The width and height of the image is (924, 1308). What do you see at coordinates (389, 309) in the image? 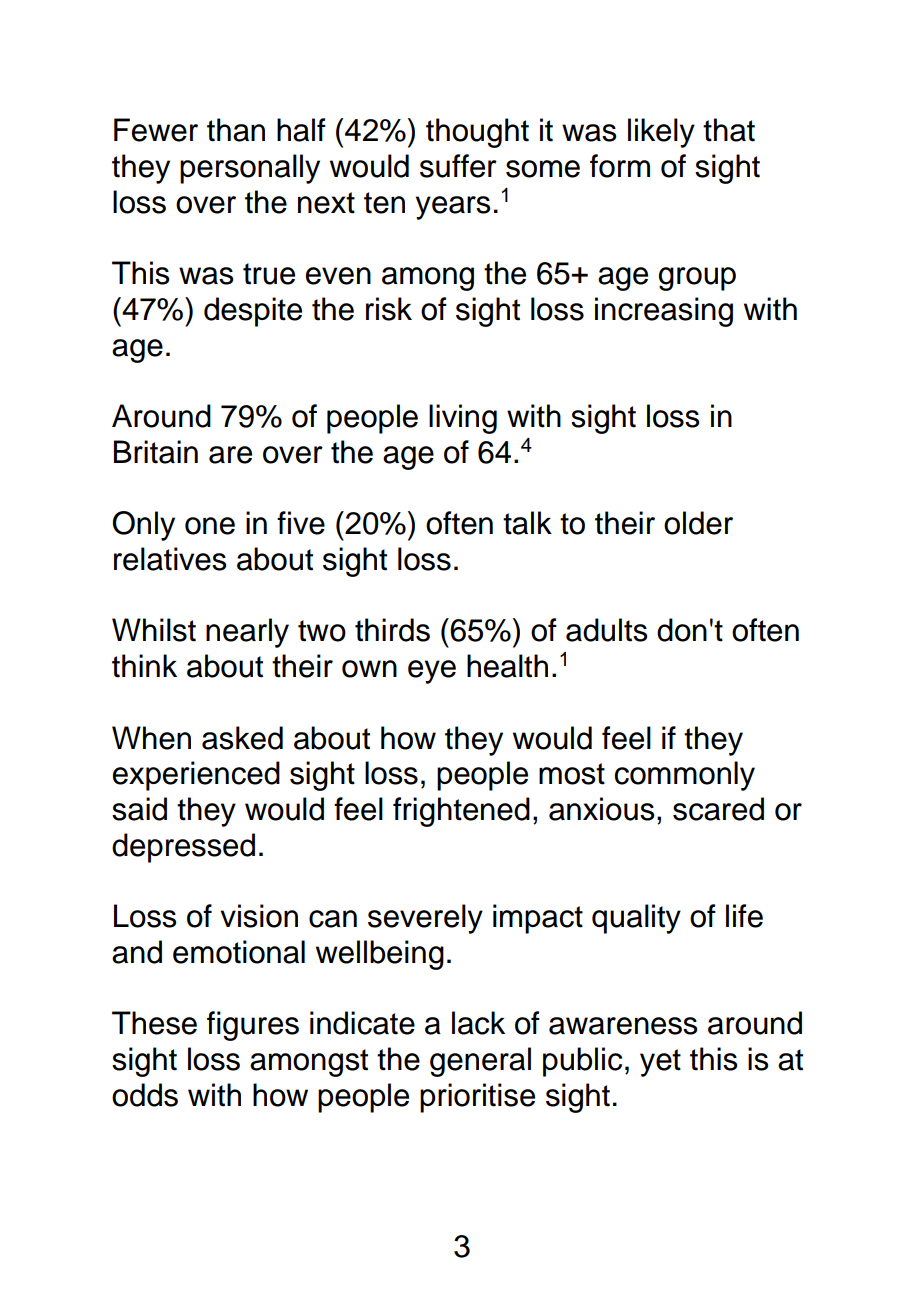
I see `risk` at bounding box center [389, 309].
